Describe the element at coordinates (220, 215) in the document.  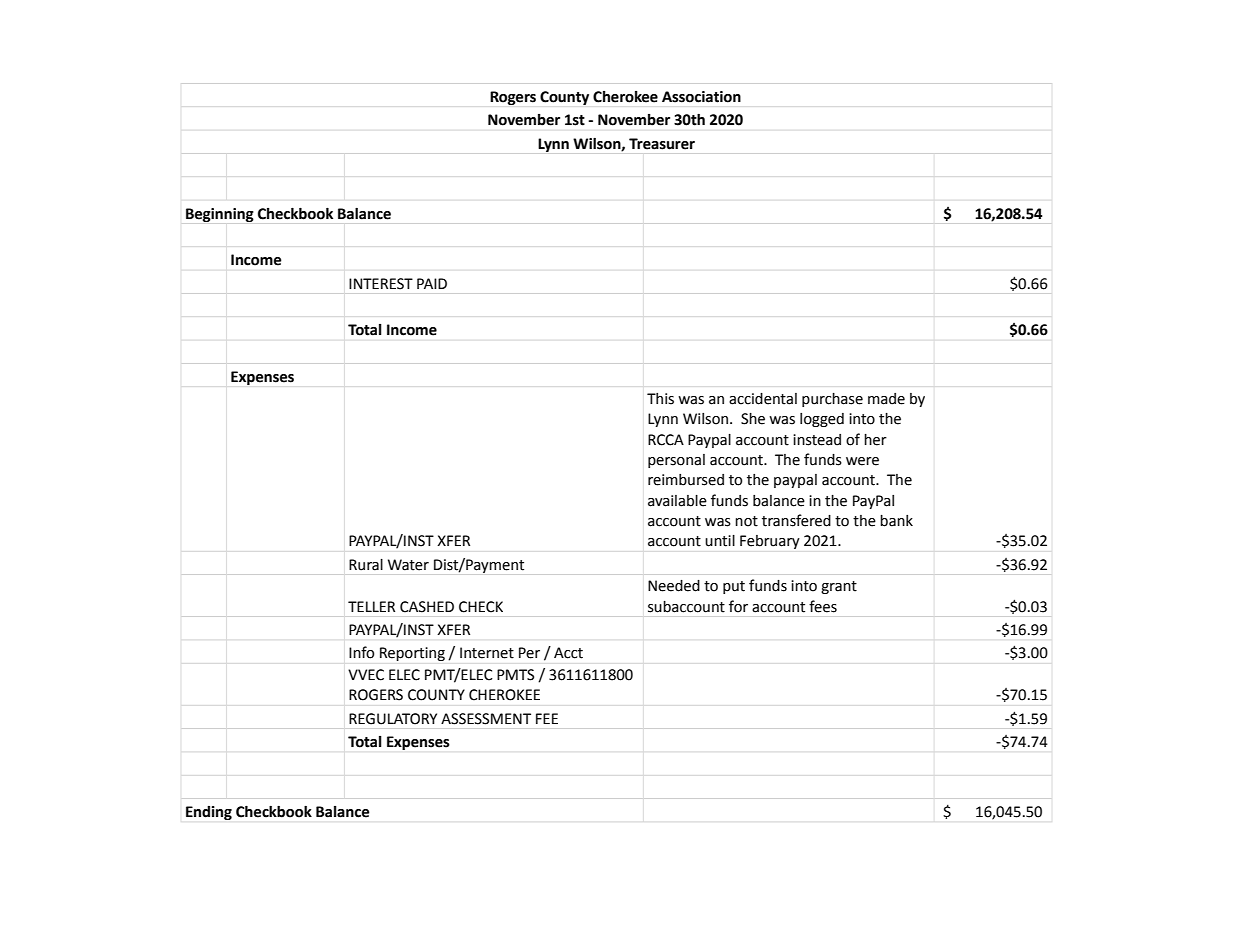
I see `Beginning` at that location.
